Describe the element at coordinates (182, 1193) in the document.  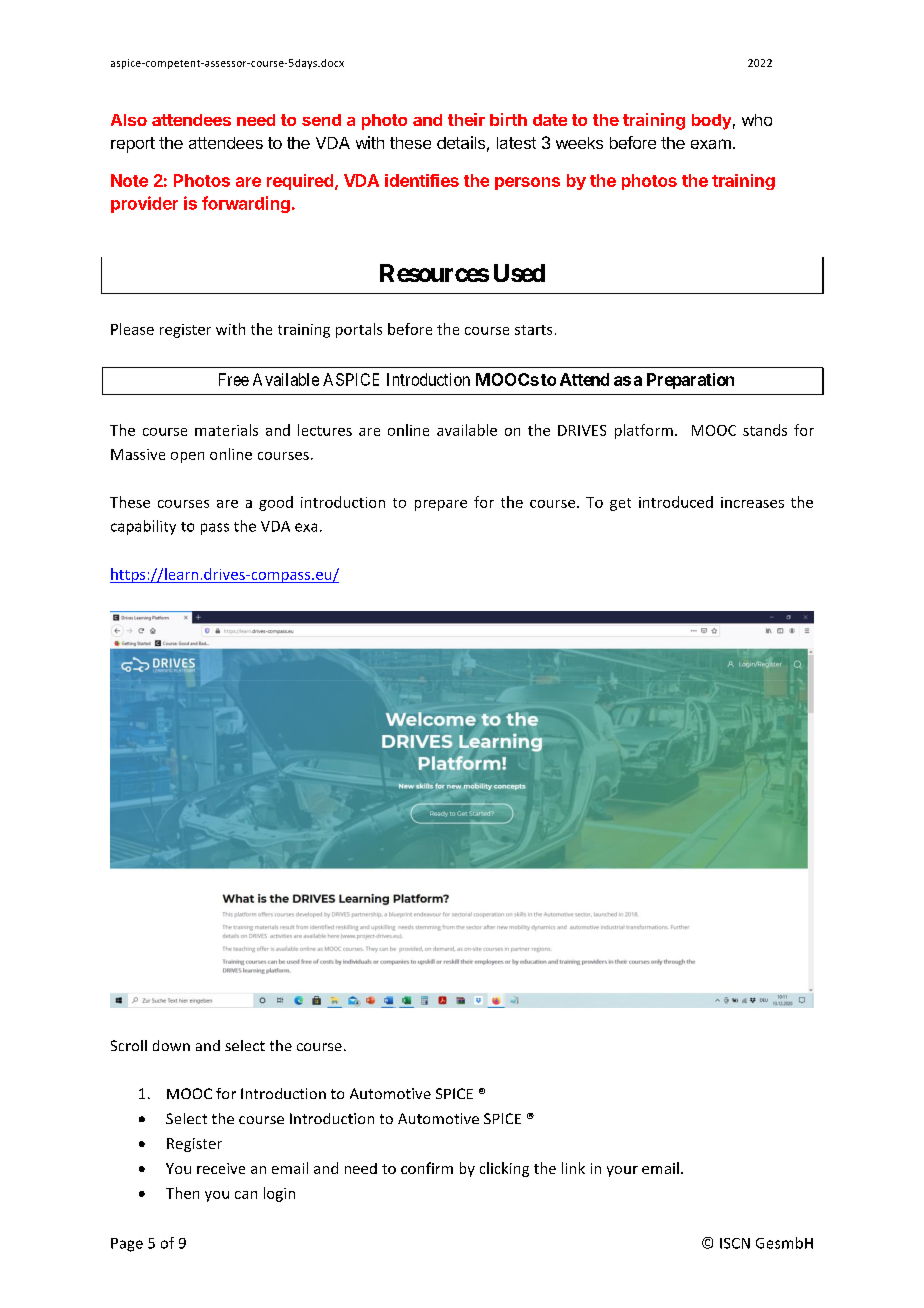
I see `Then` at that location.
